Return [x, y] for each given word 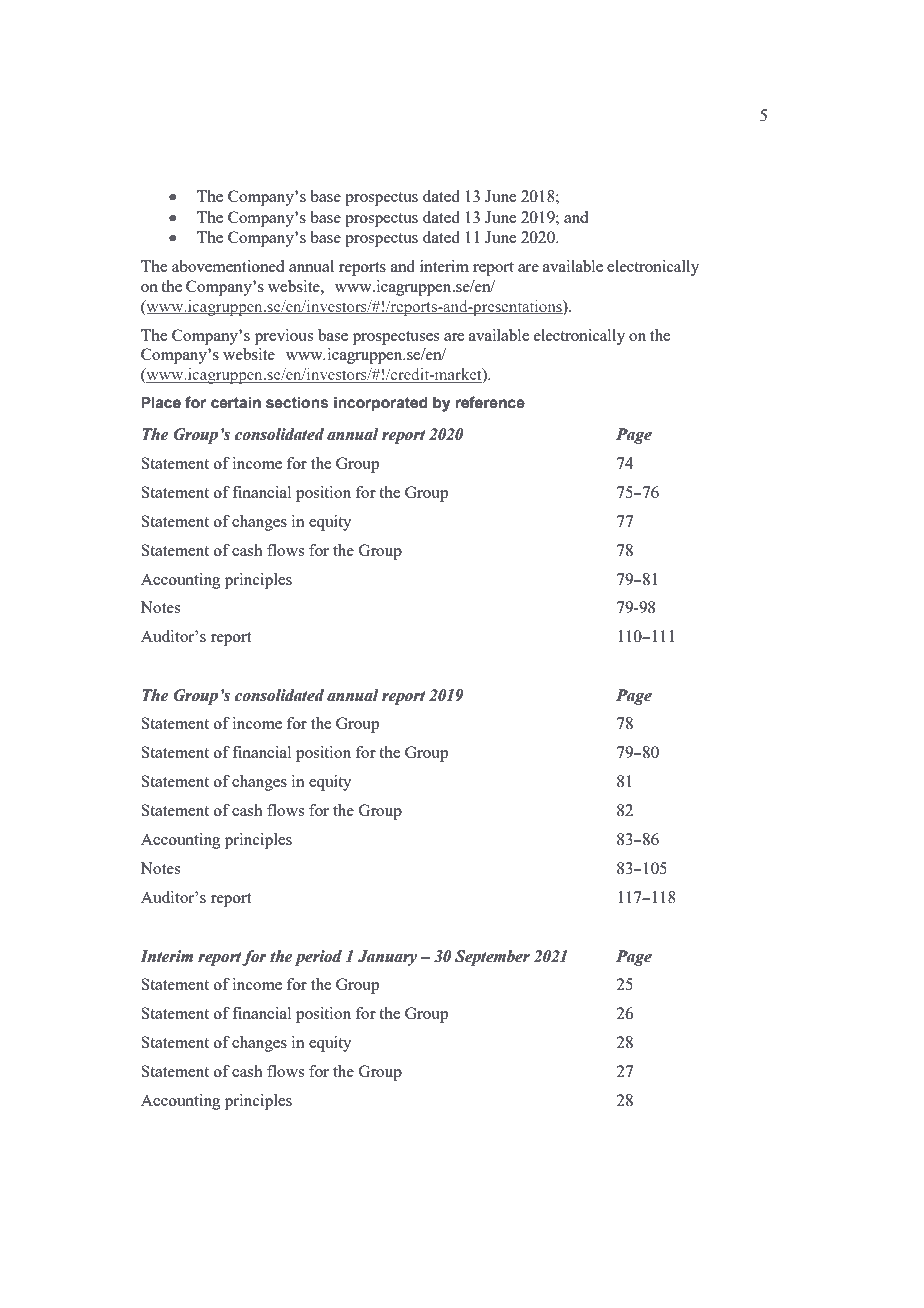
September [492, 958]
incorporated [381, 404]
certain [236, 403]
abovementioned [228, 266]
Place [161, 403]
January [387, 958]
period [318, 958]
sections [297, 403]
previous [284, 337]
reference [490, 402]
